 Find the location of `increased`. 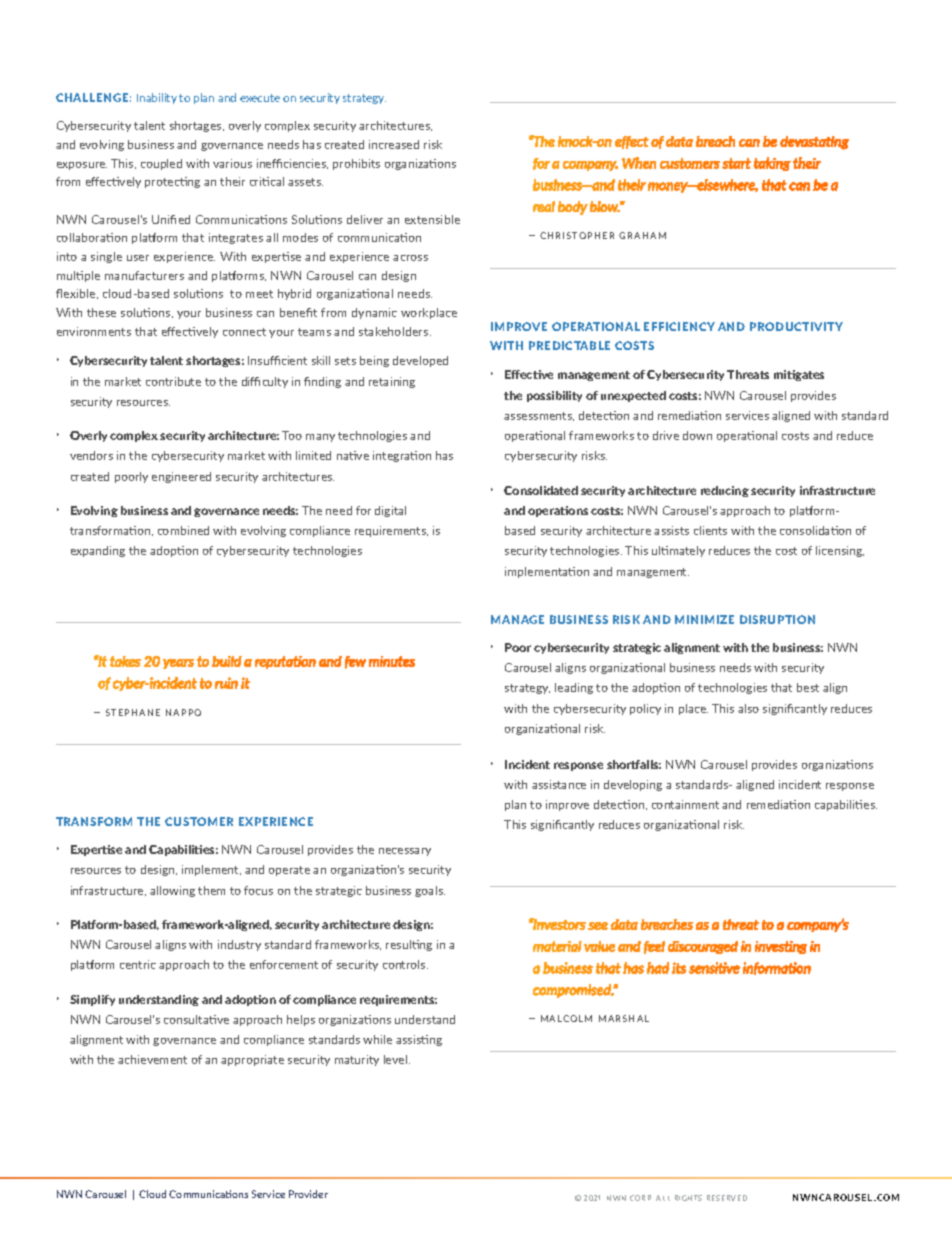

increased is located at coordinates (394, 144).
